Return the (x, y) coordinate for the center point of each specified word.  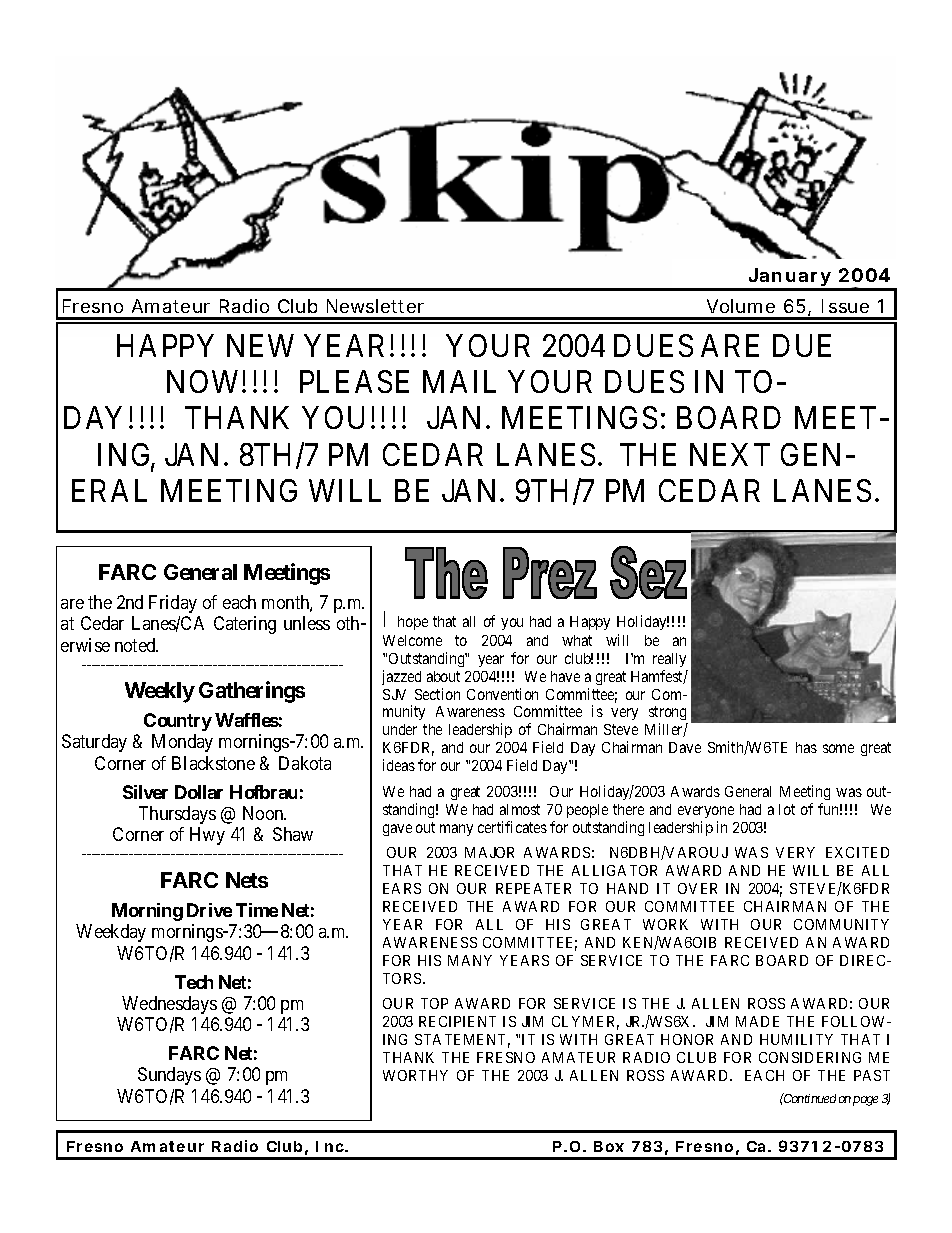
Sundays (169, 1076)
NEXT (730, 454)
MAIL (459, 381)
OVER (697, 888)
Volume (741, 306)
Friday (173, 604)
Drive (209, 910)
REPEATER (533, 888)
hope (413, 623)
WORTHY (415, 1075)
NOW (205, 381)
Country (178, 722)
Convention (502, 694)
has (806, 747)
